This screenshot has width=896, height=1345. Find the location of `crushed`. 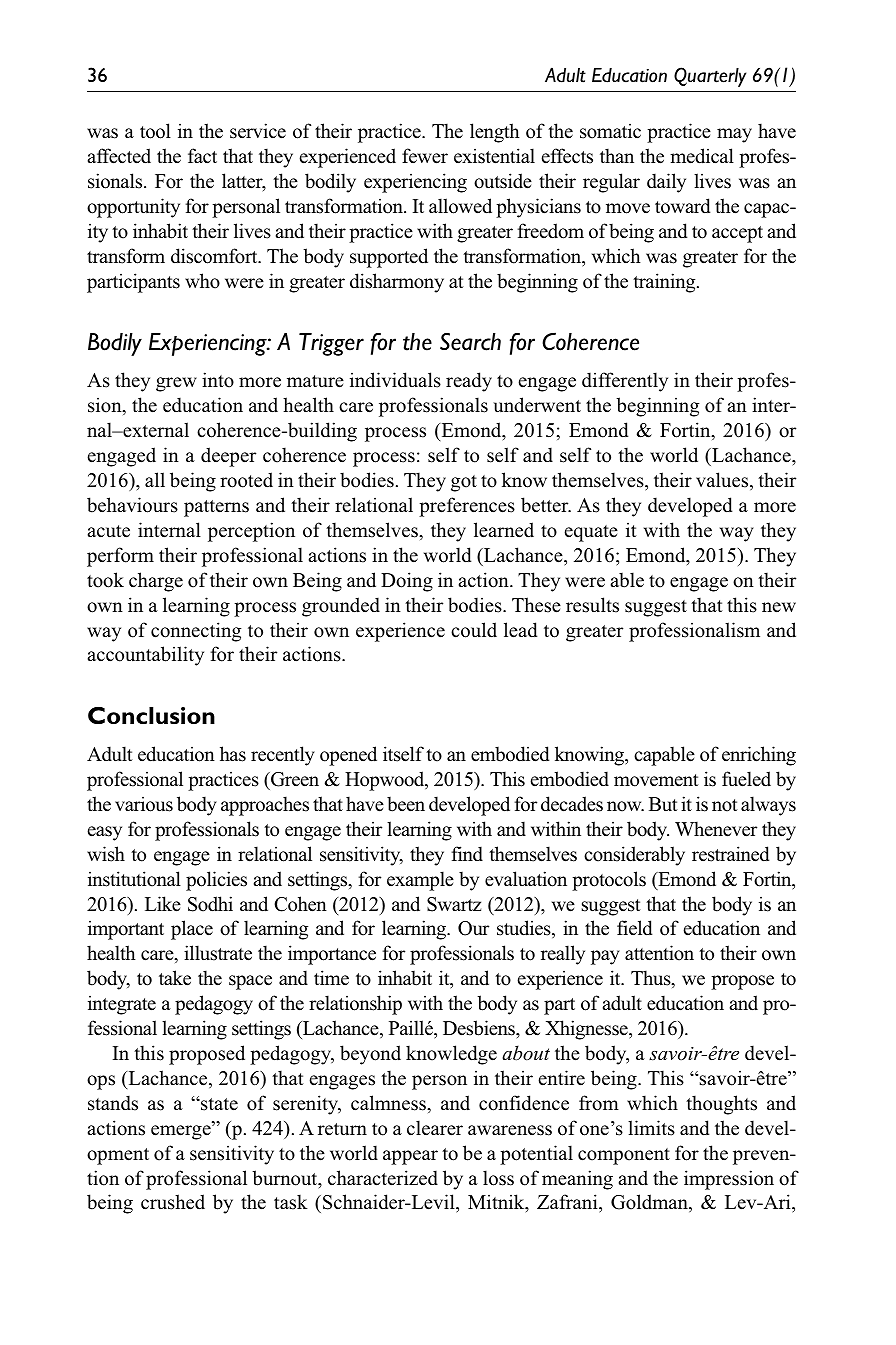

crushed is located at coordinates (173, 1202).
